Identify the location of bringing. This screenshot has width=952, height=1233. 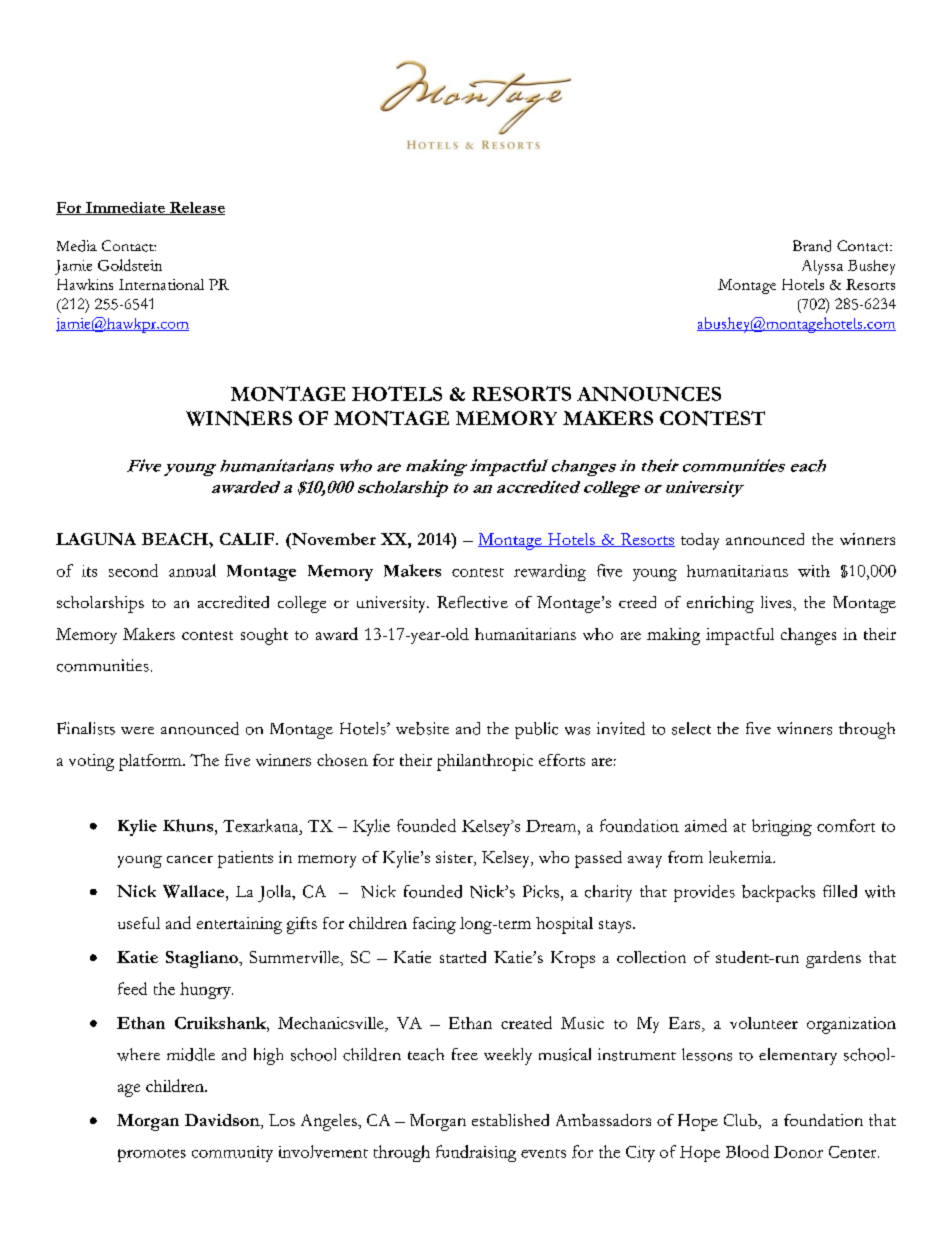
(782, 827).
